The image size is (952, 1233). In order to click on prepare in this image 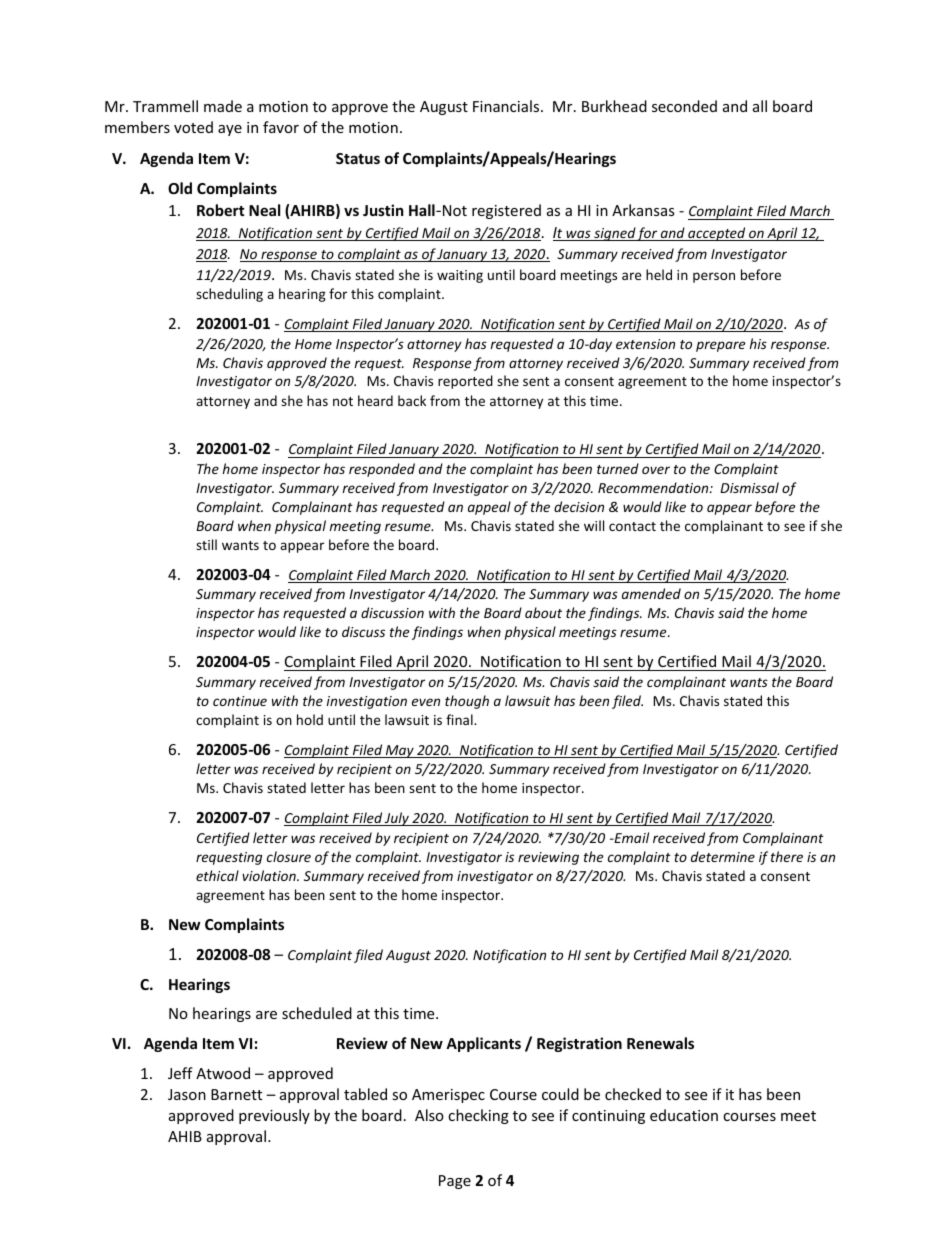, I will do `click(720, 346)`.
